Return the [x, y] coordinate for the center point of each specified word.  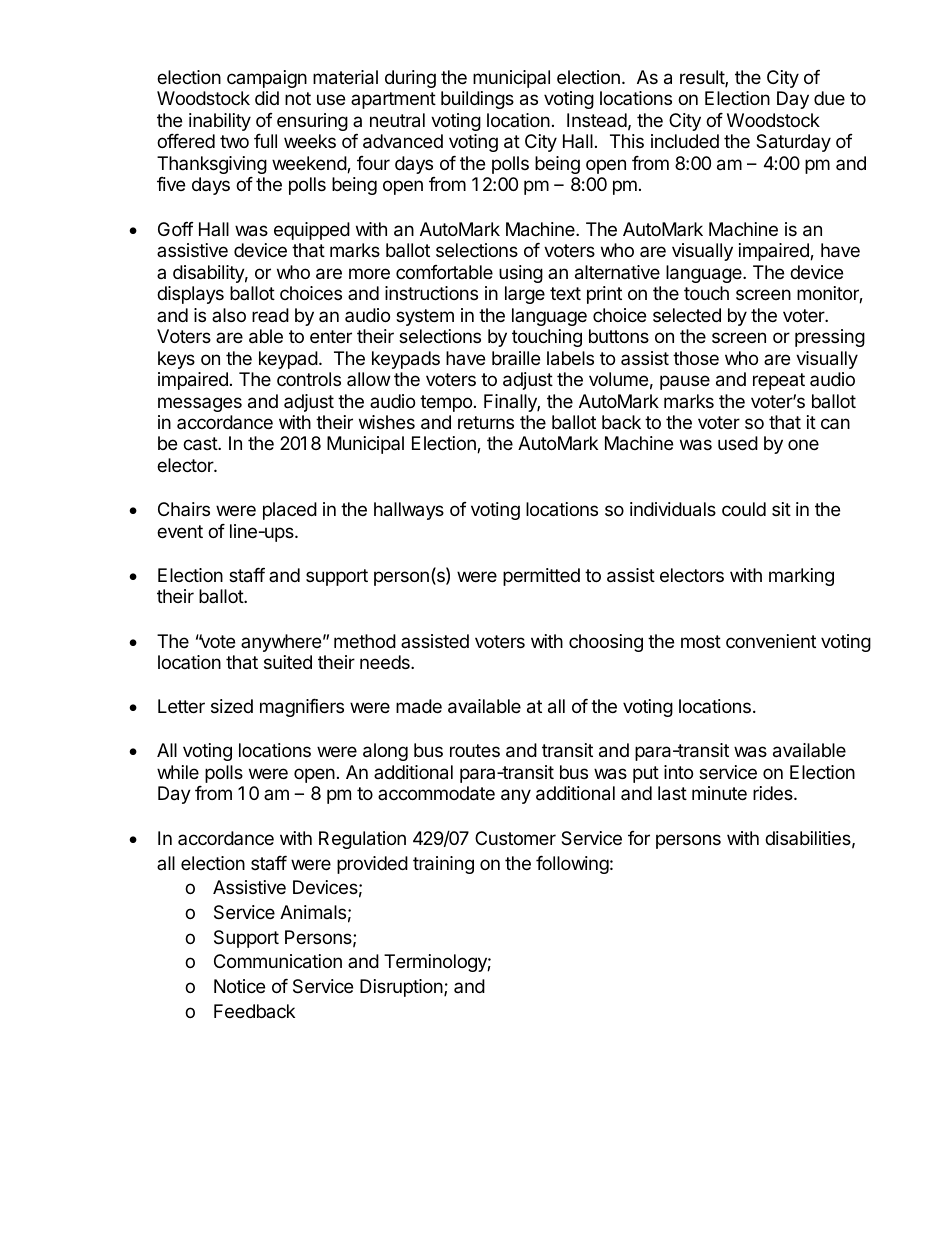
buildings [477, 100]
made [419, 706]
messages [200, 404]
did [267, 98]
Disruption [402, 988]
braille [516, 358]
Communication [278, 961]
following [572, 865]
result [703, 78]
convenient [771, 641]
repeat [779, 381]
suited [288, 662]
